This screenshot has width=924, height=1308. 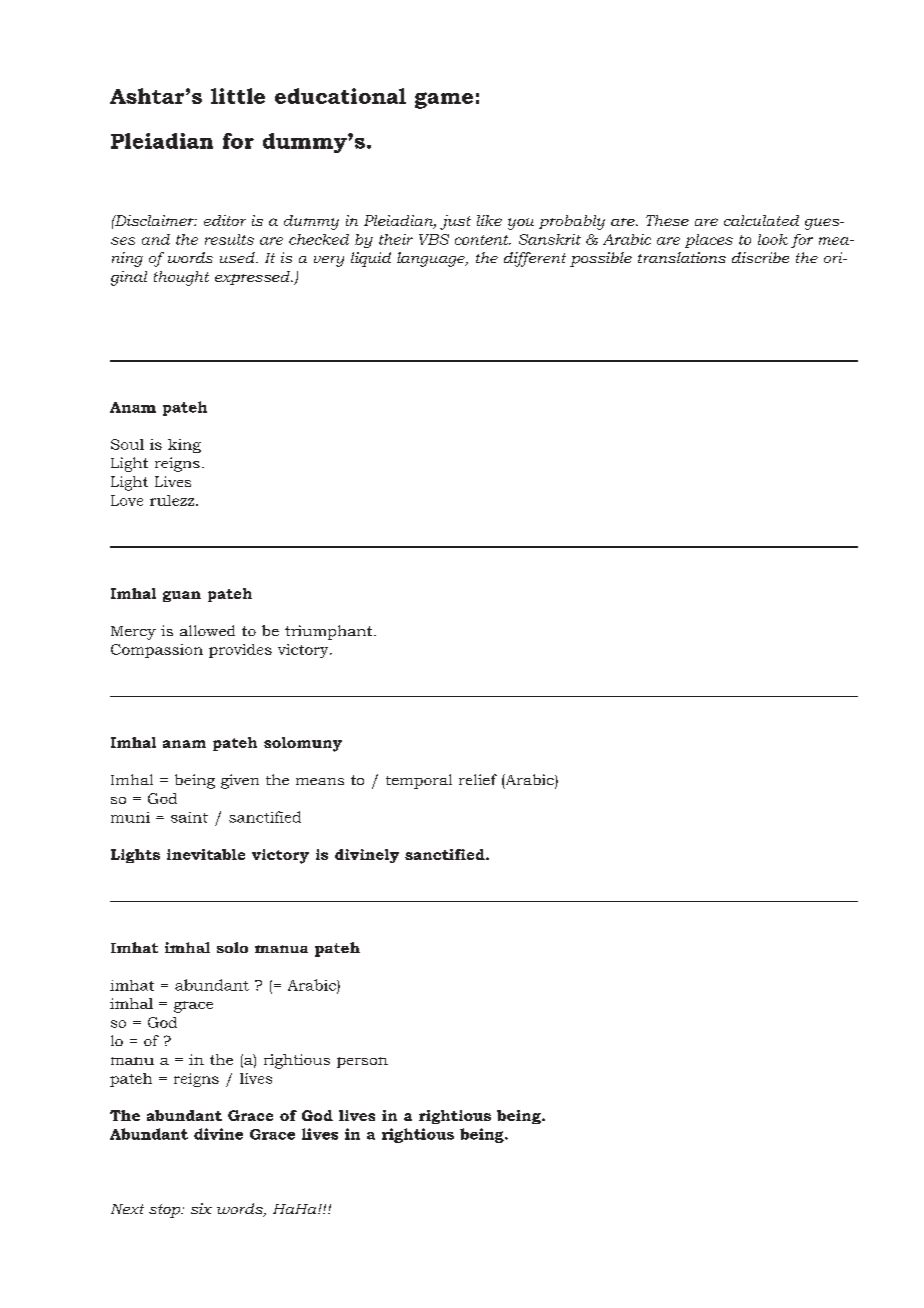 What do you see at coordinates (330, 632) in the screenshot?
I see `triumphant` at bounding box center [330, 632].
